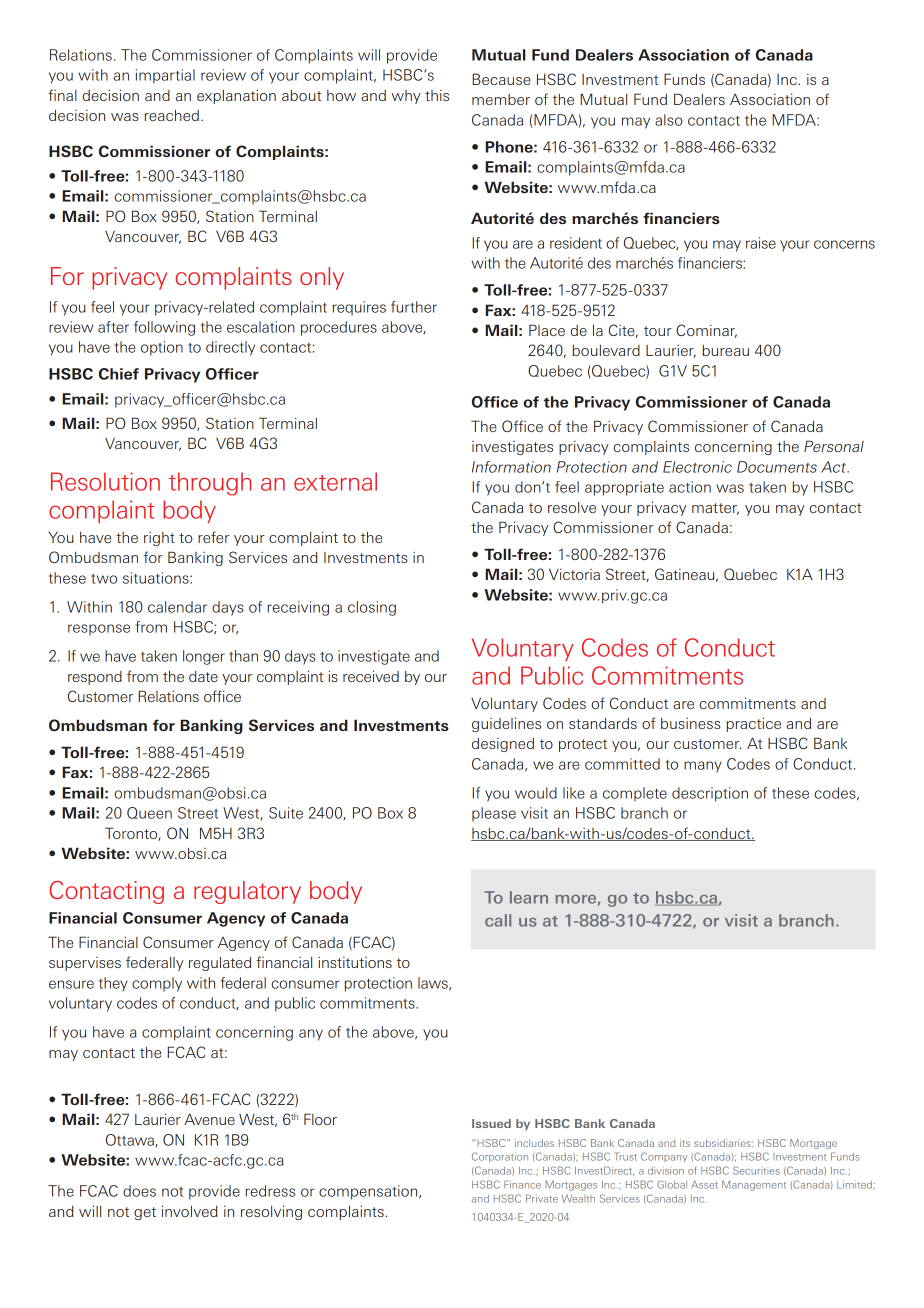 The height and width of the image is (1308, 924). Describe the element at coordinates (139, 1191) in the image. I see `does` at that location.
